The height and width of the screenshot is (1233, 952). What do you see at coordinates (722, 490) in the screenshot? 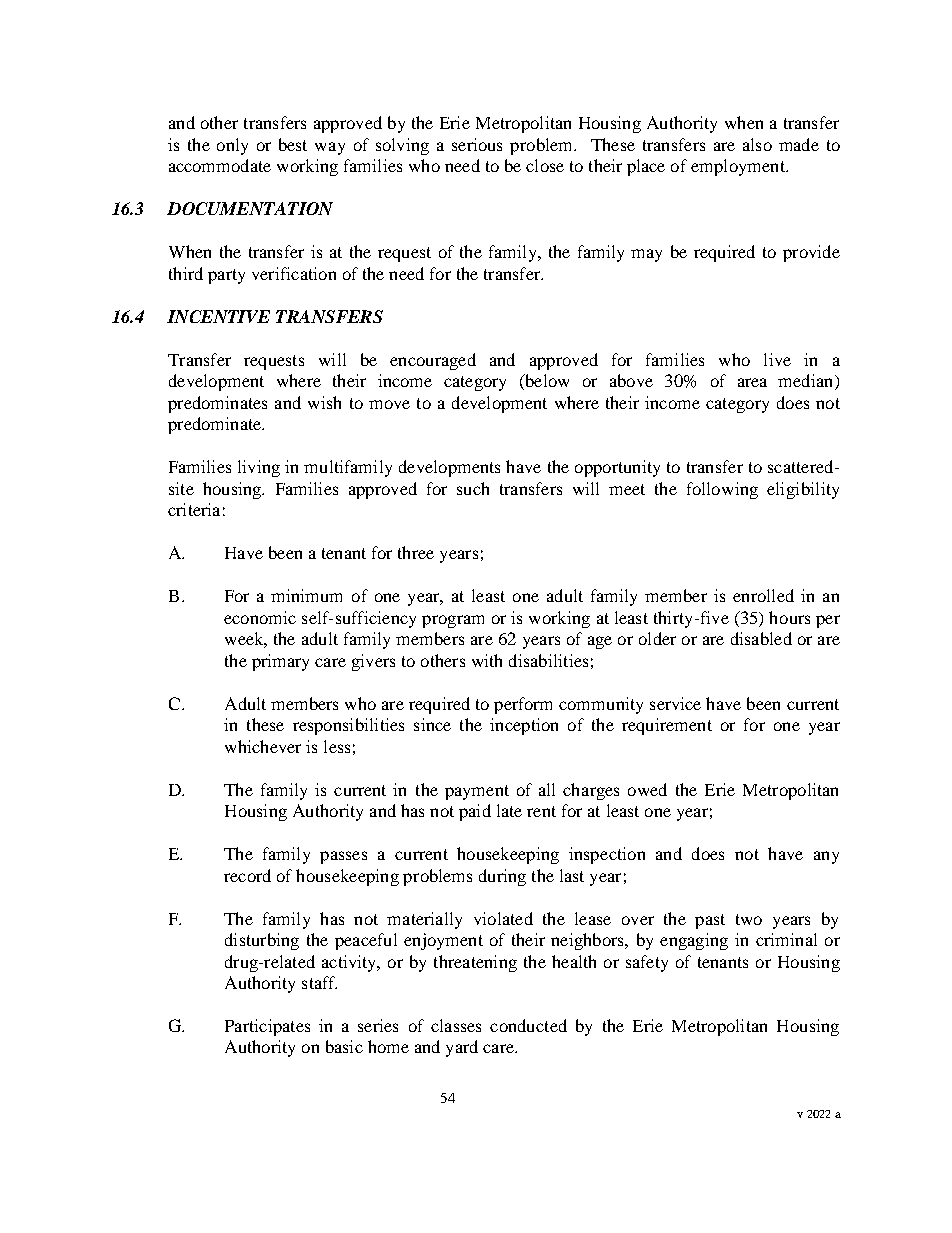
I see `following` at bounding box center [722, 490].
